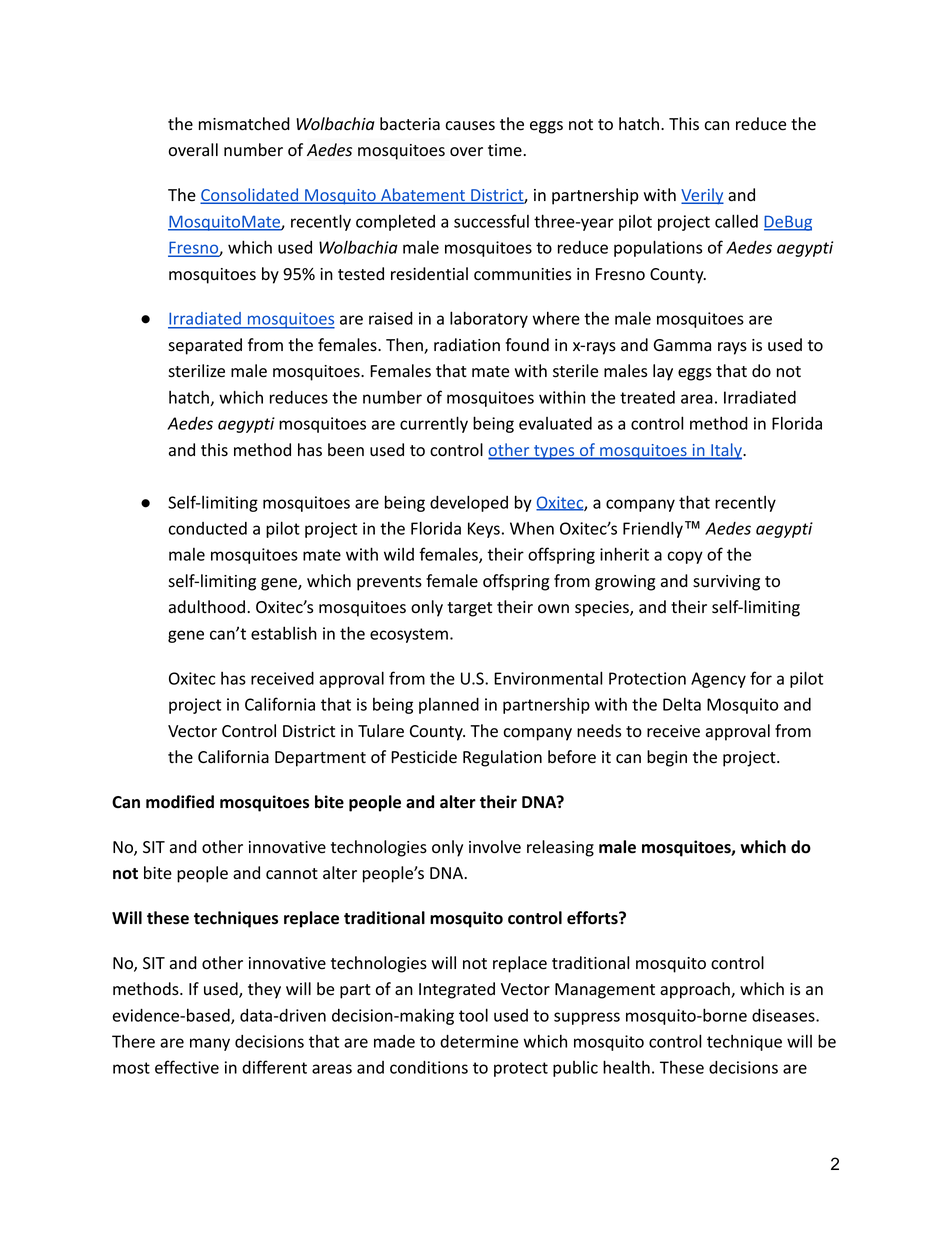  Describe the element at coordinates (663, 372) in the document. I see `lay` at that location.
